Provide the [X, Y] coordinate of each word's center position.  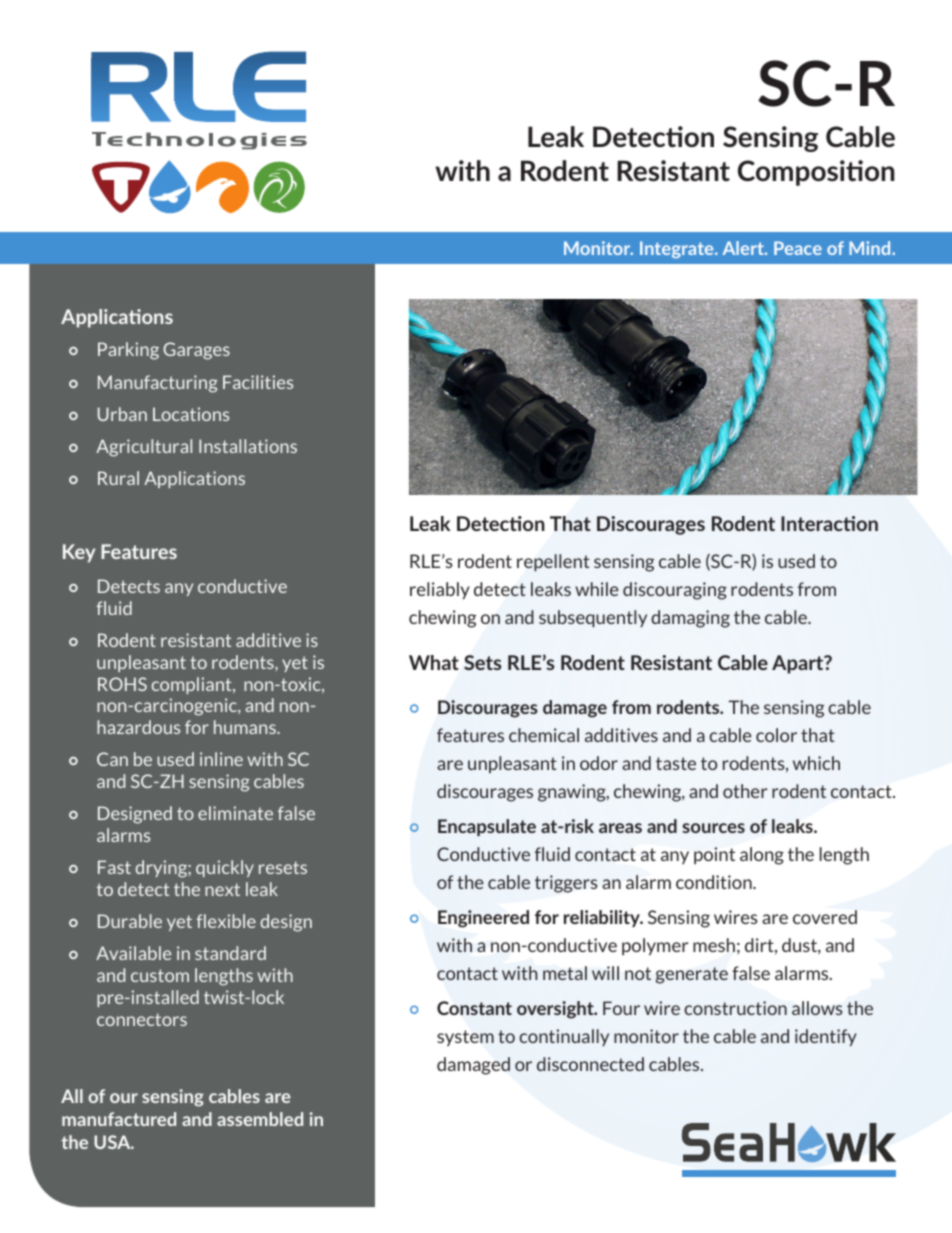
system [465, 1038]
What [434, 662]
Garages [196, 351]
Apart [799, 664]
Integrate [678, 249]
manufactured [119, 1119]
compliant [193, 685]
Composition [816, 173]
